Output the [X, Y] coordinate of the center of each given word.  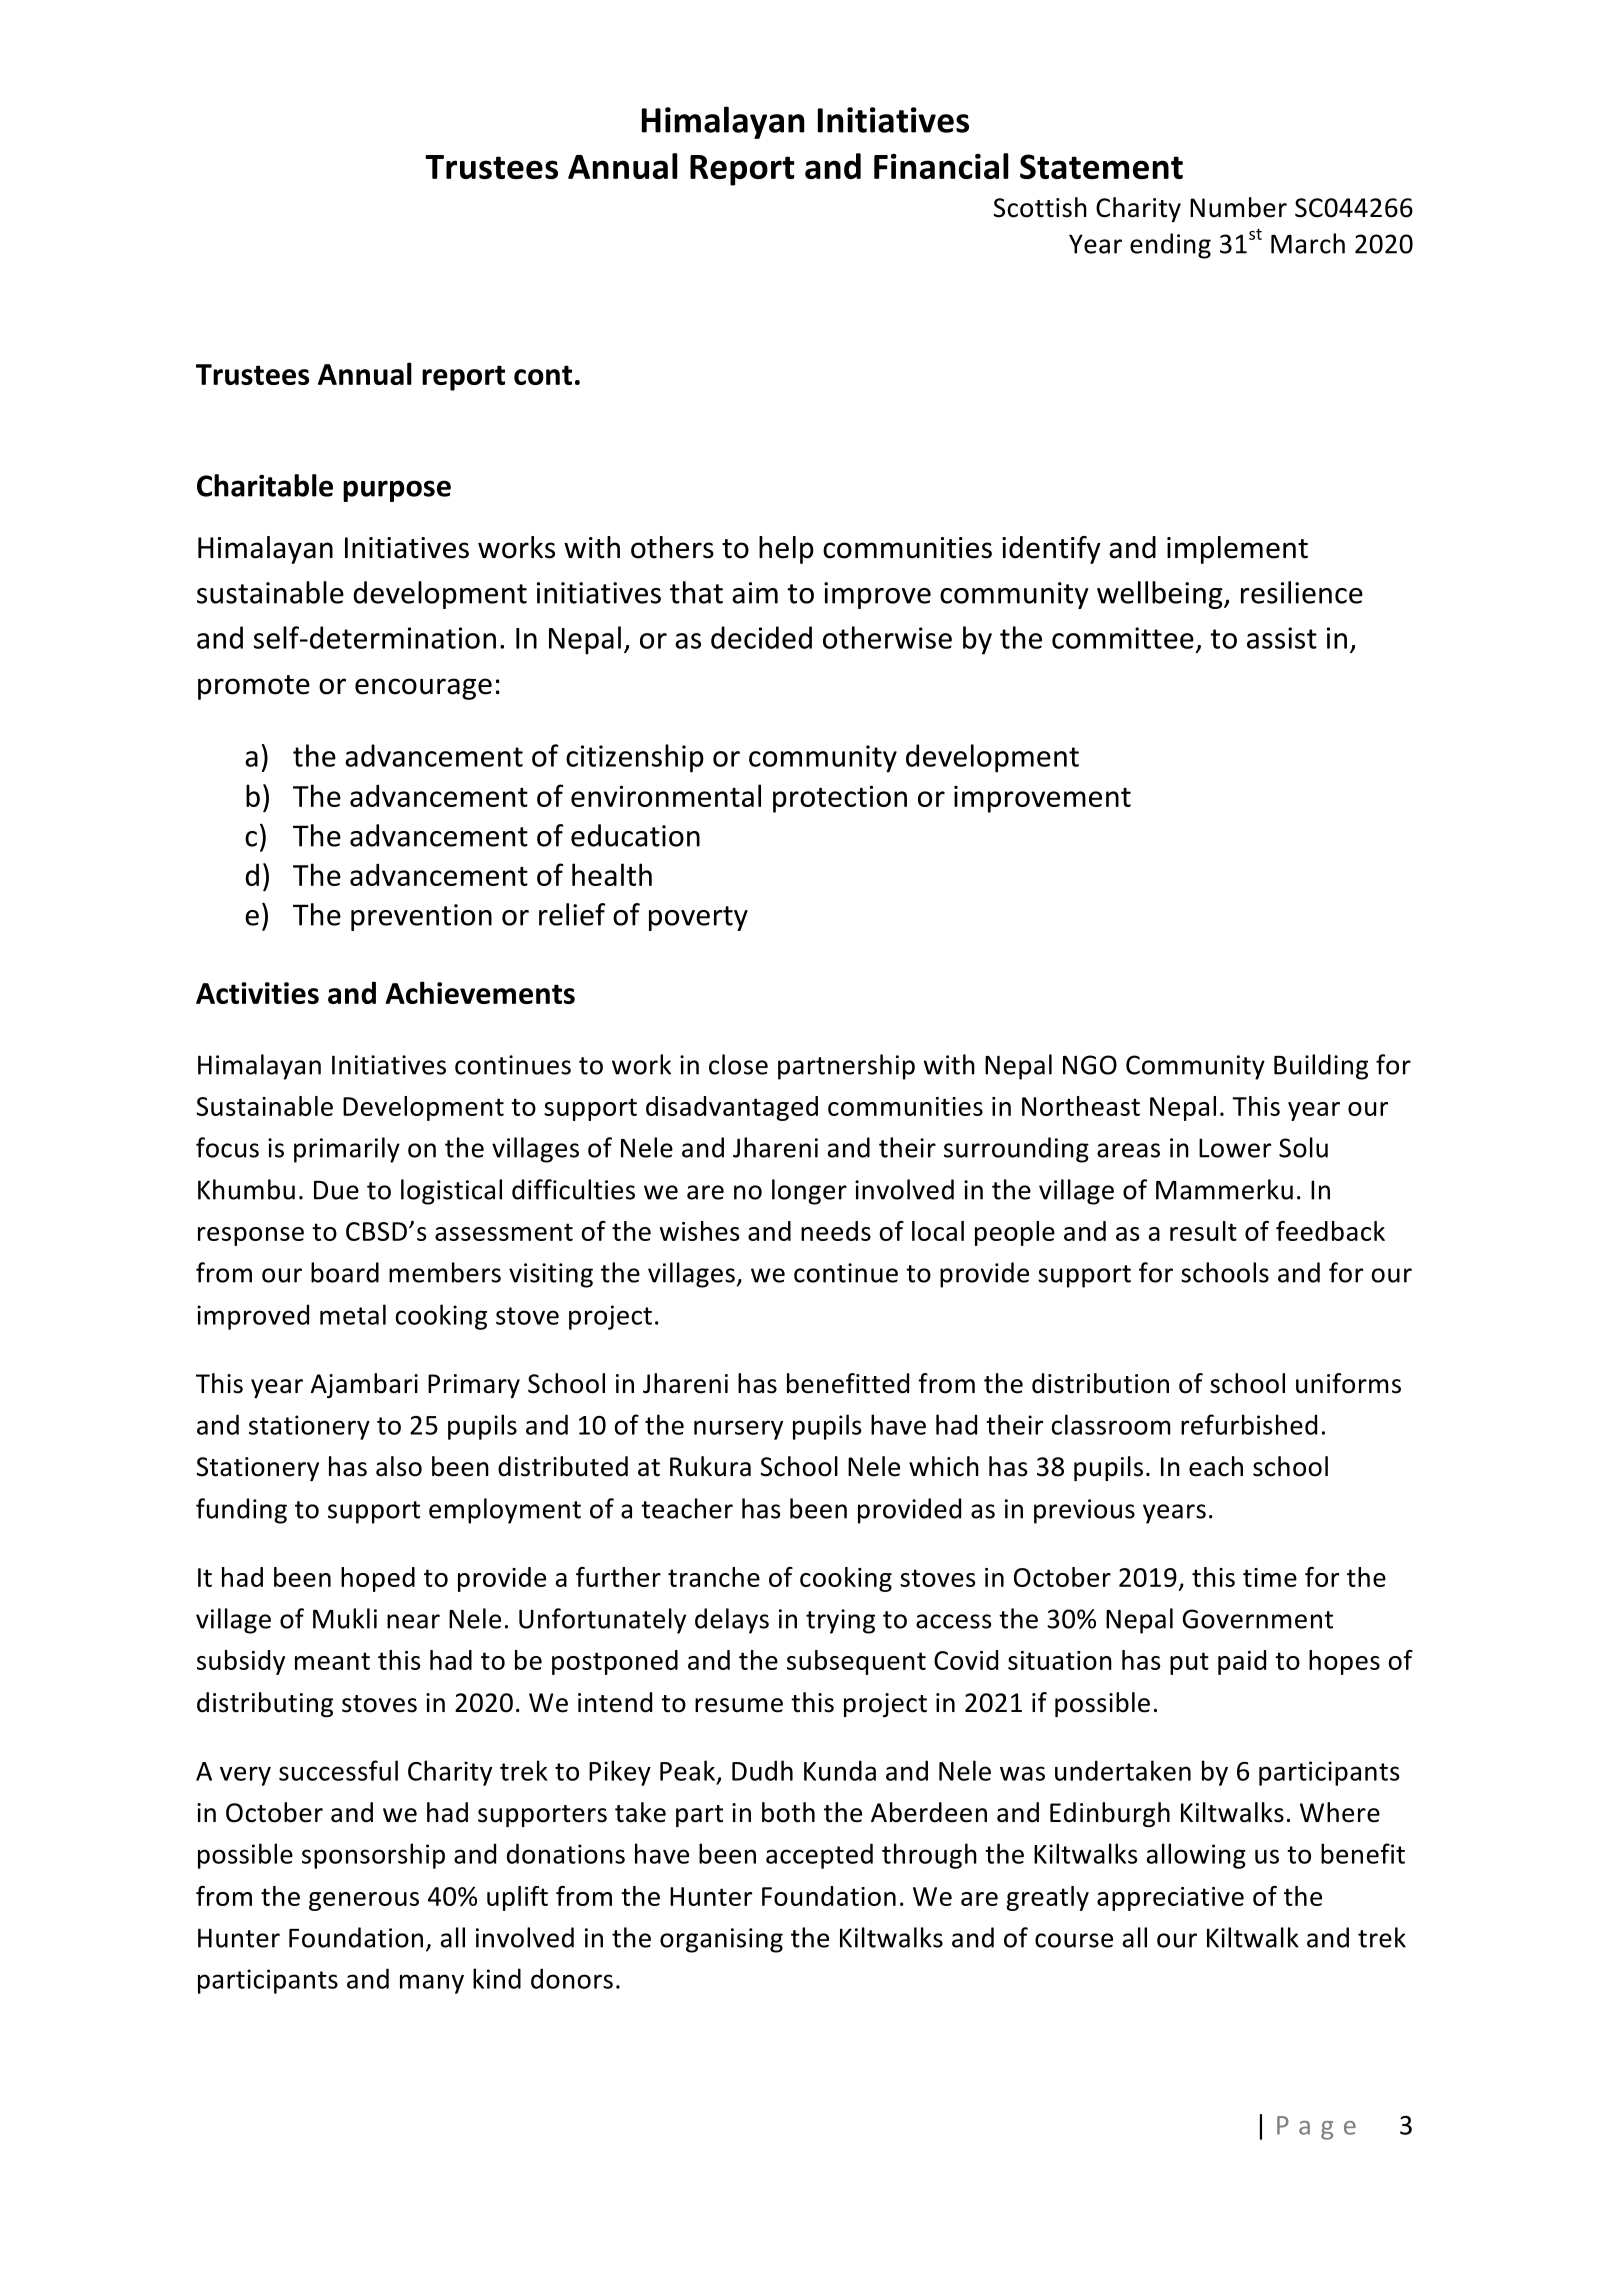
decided [761, 637]
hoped [378, 1579]
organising [721, 1940]
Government [1258, 1619]
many [432, 1984]
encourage [423, 689]
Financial [941, 166]
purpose [397, 491]
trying [840, 1621]
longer [809, 1192]
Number [1238, 207]
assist [1282, 638]
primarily [347, 1150]
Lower [1235, 1148]
